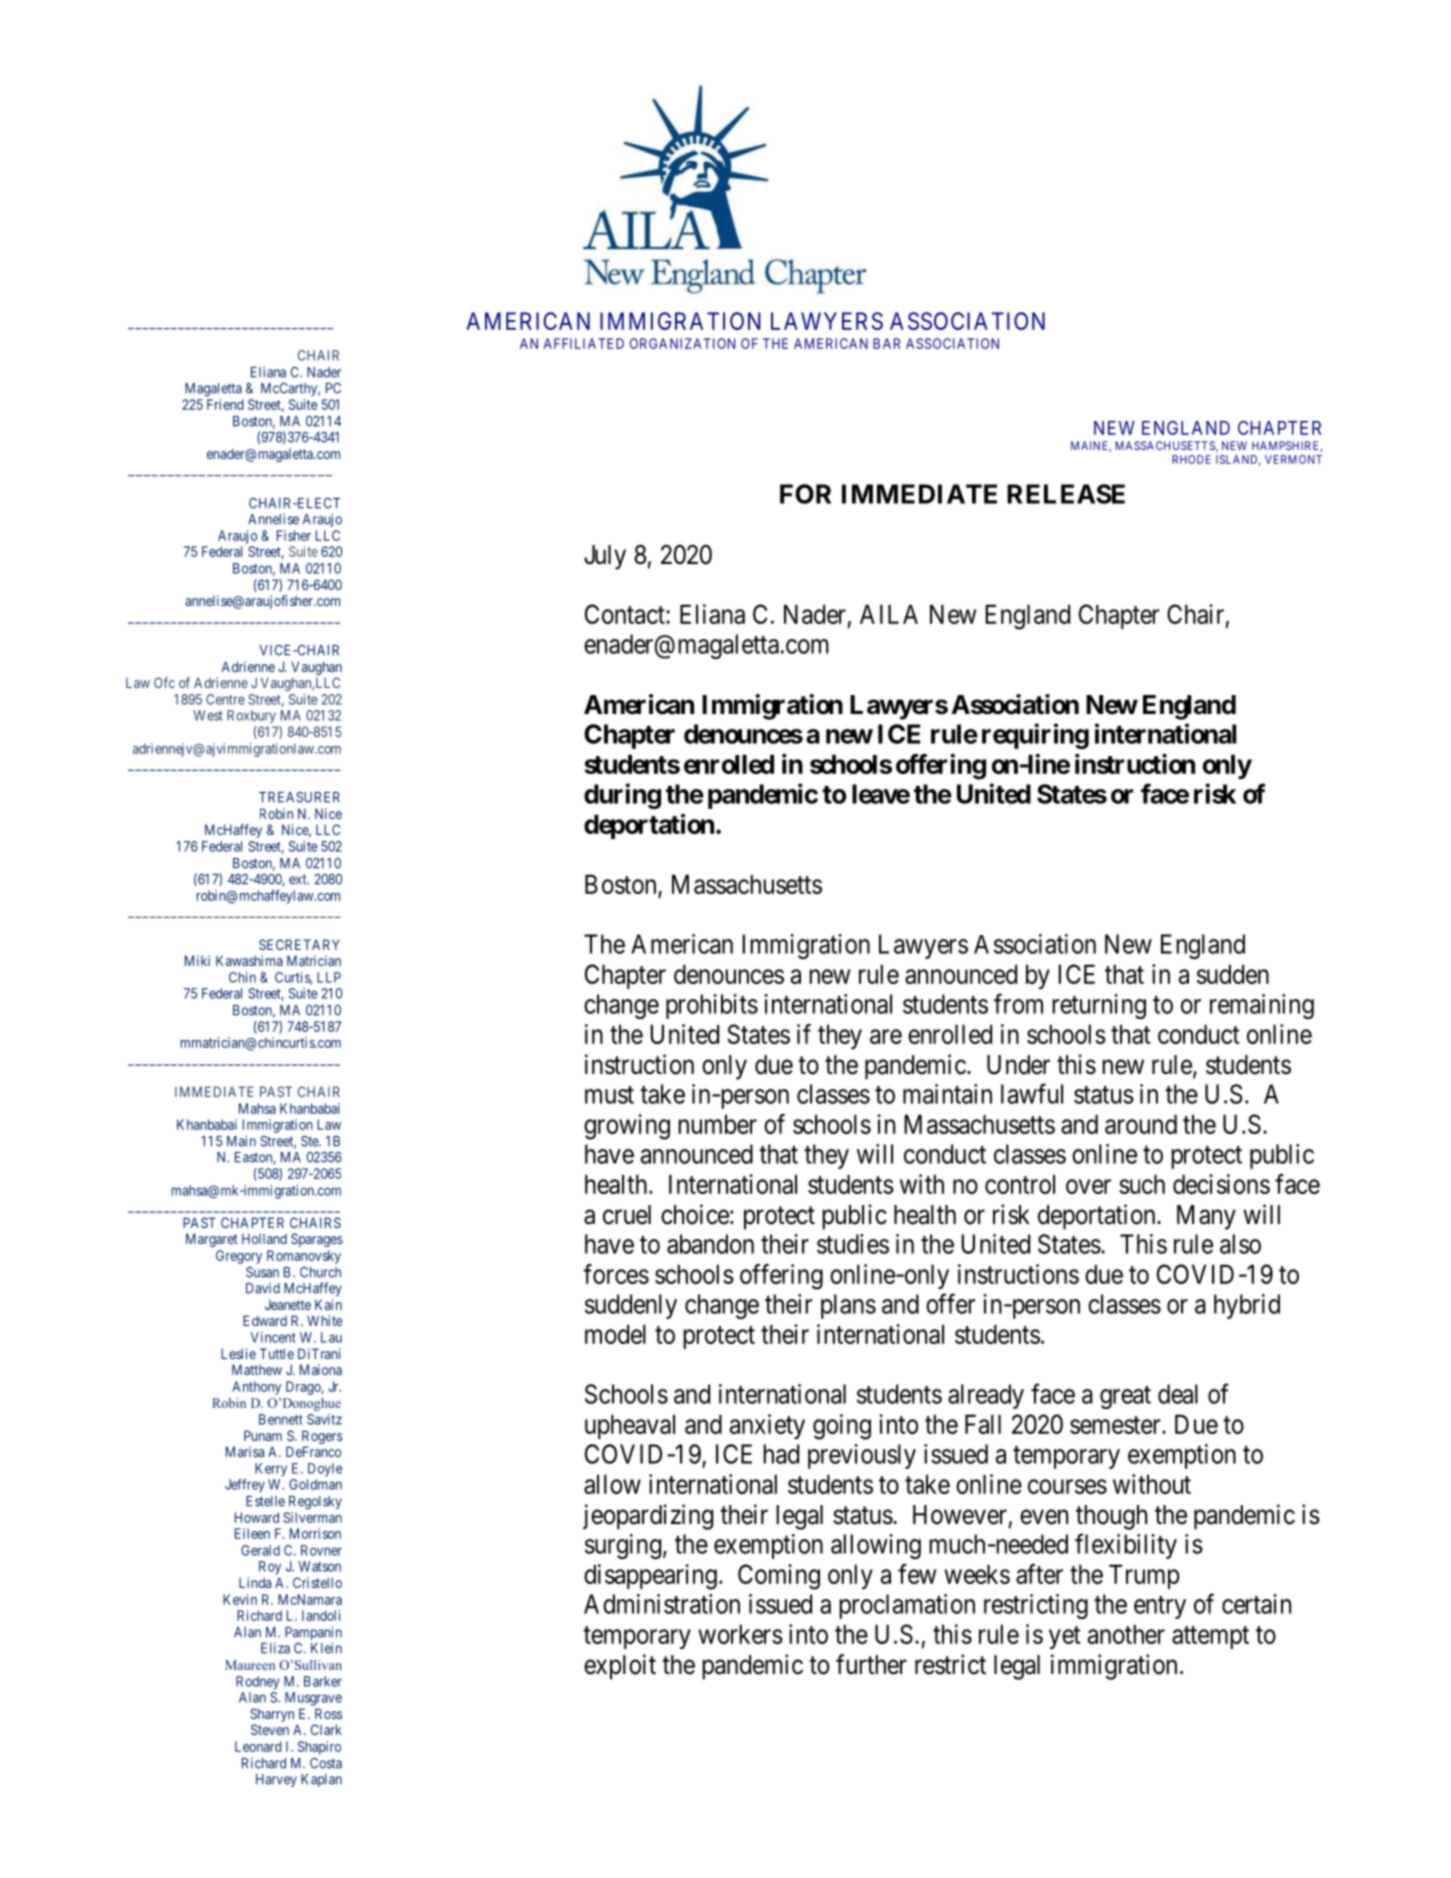 This screenshot has height=1878, width=1451. Describe the element at coordinates (1141, 1124) in the screenshot. I see `around` at that location.
